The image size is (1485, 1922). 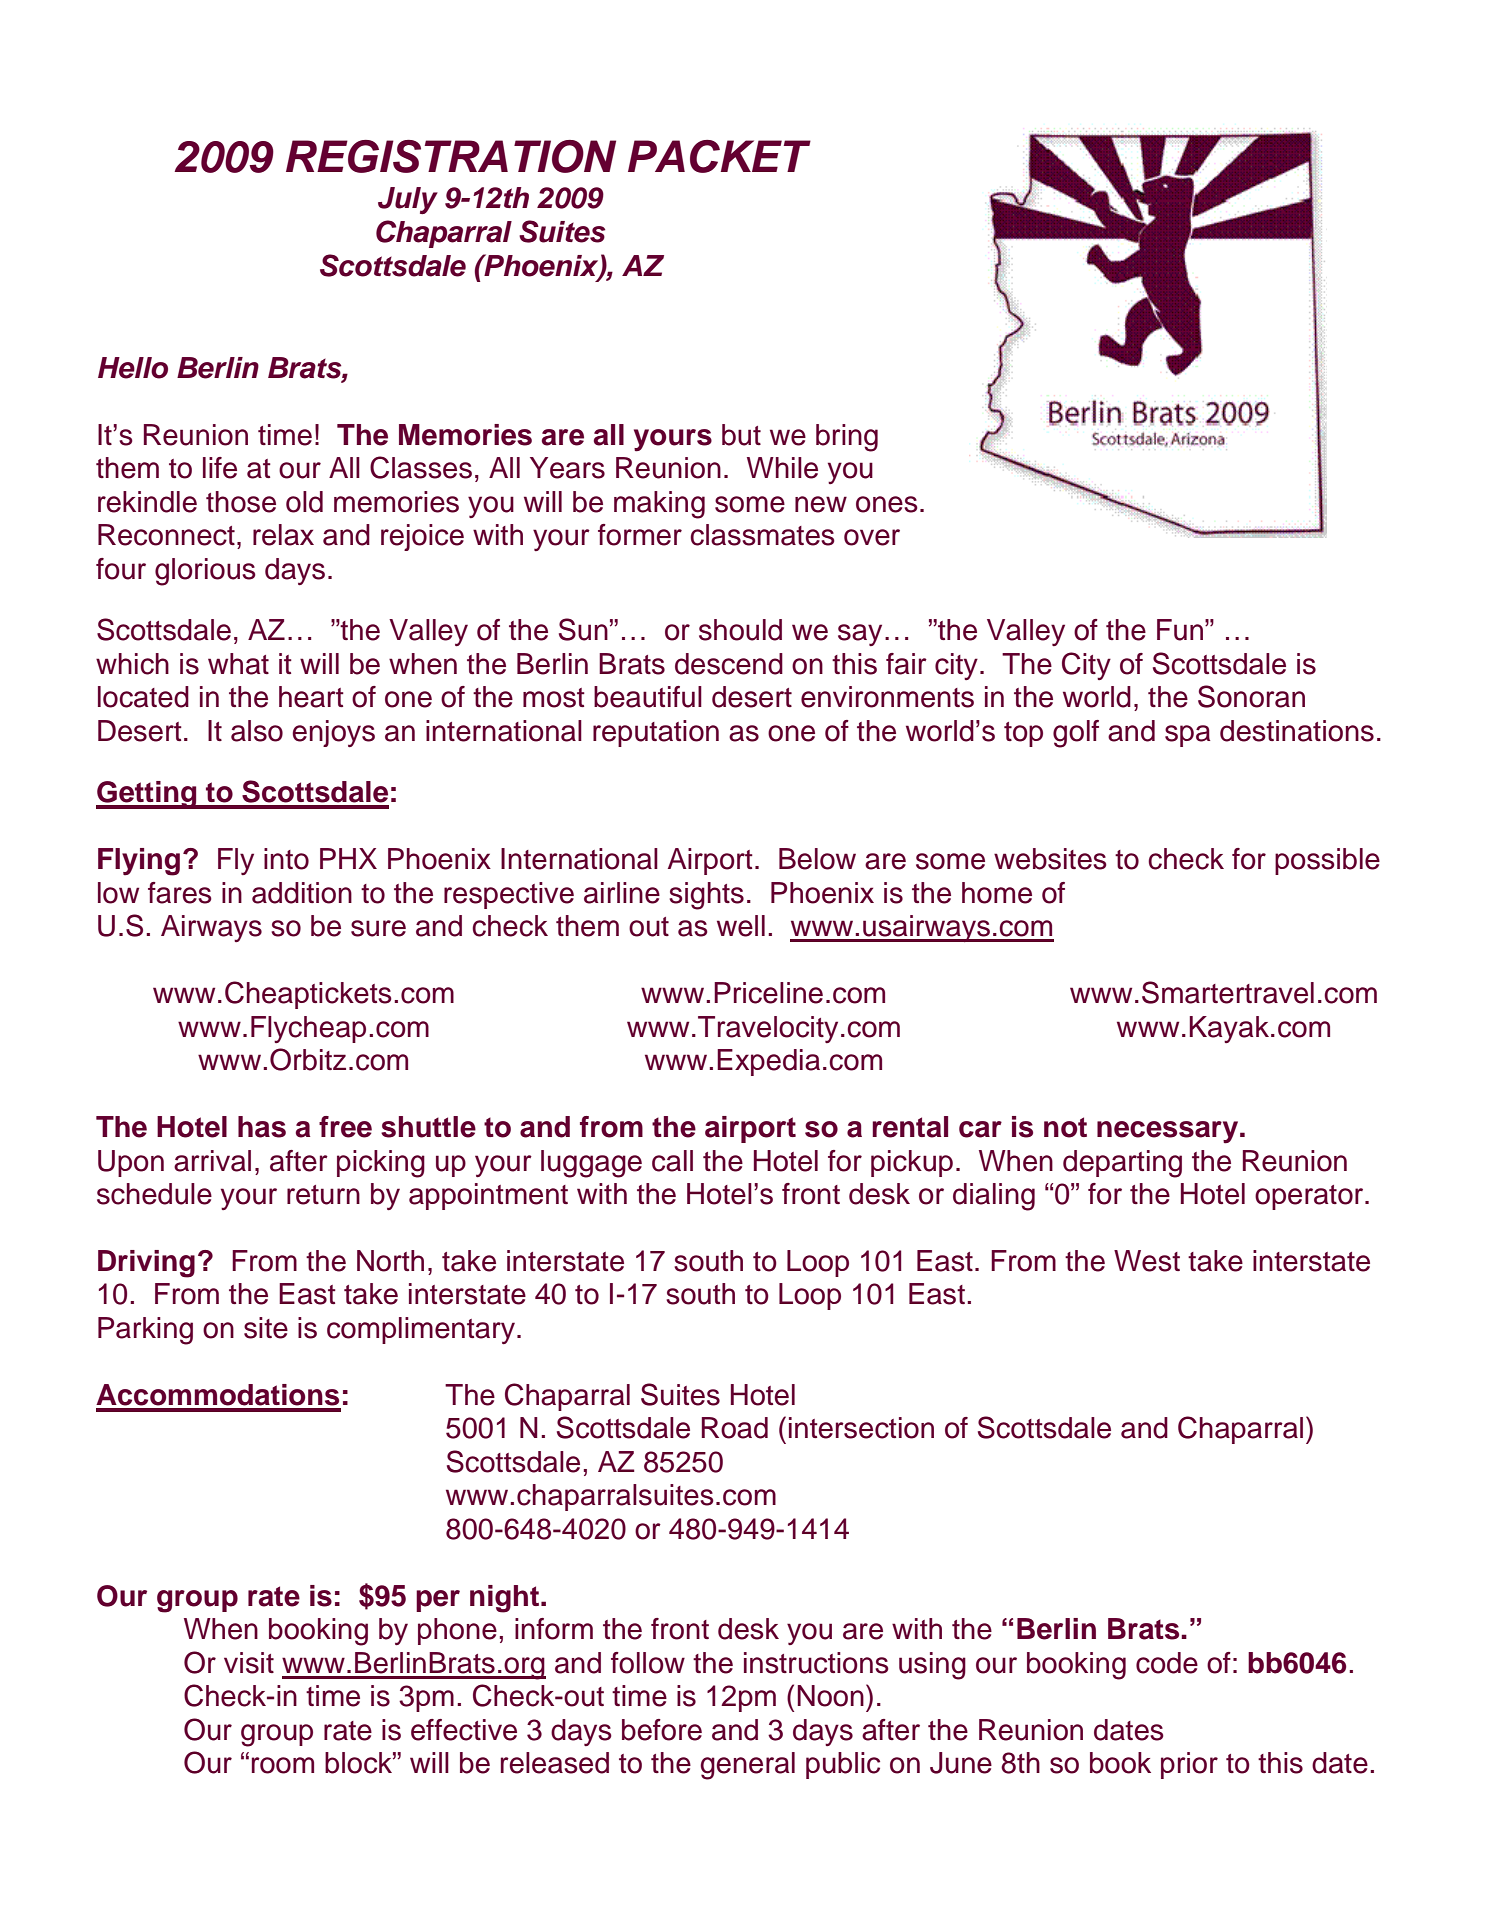 What do you see at coordinates (451, 156) in the image?
I see `REGISTRATION` at bounding box center [451, 156].
